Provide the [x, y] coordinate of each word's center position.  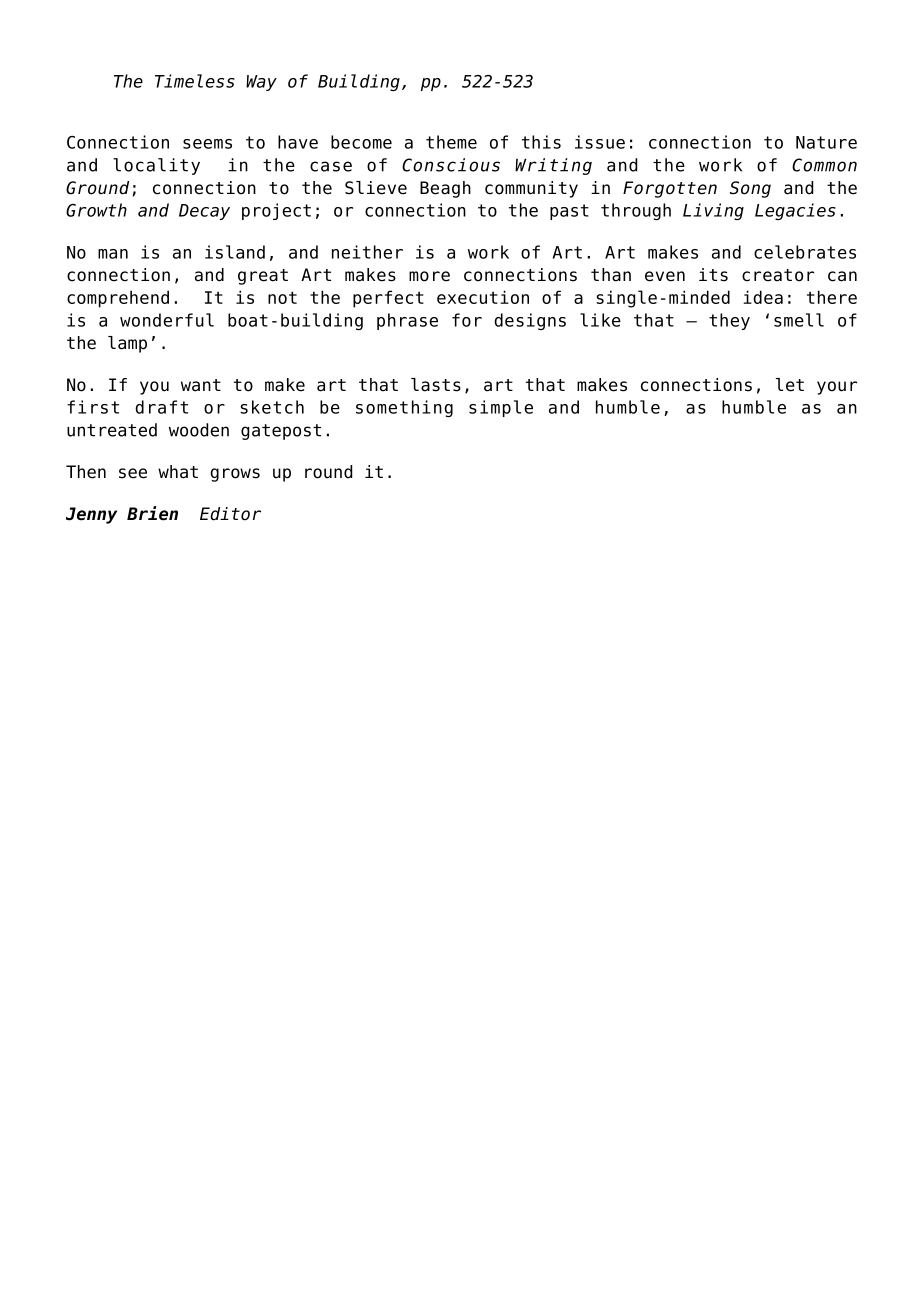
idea [763, 297]
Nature [826, 142]
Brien [152, 513]
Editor [230, 514]
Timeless [195, 81]
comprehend [118, 299]
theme [451, 142]
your [837, 388]
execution [483, 297]
